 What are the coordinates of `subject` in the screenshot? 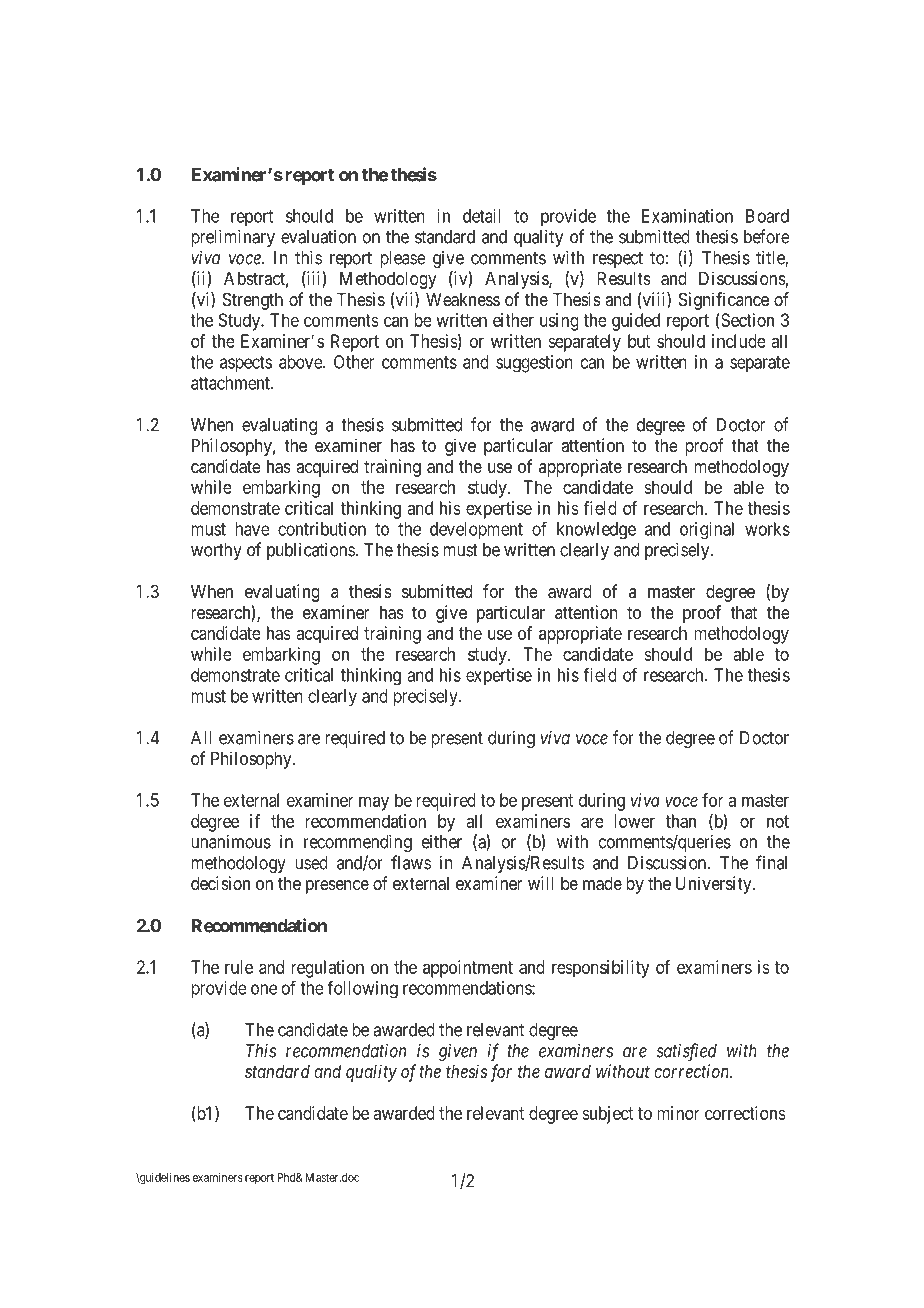 It's located at (607, 1115).
